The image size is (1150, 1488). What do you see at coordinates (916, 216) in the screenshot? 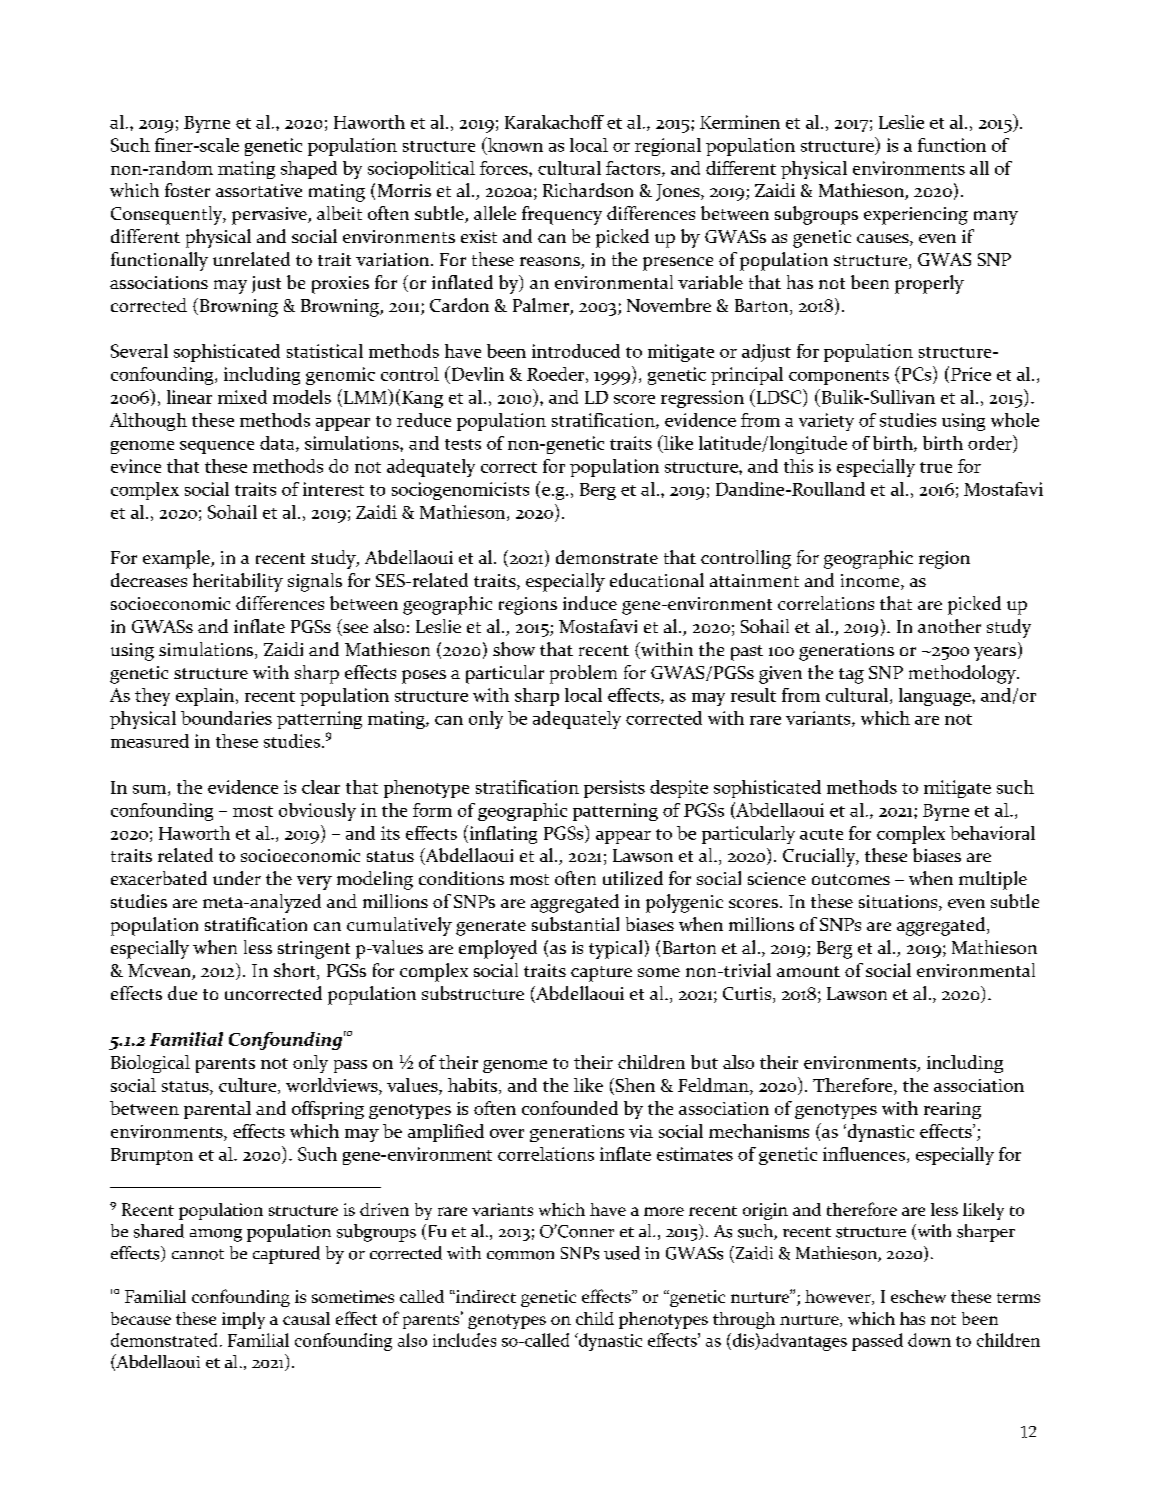
I see `experiencing` at bounding box center [916, 216].
